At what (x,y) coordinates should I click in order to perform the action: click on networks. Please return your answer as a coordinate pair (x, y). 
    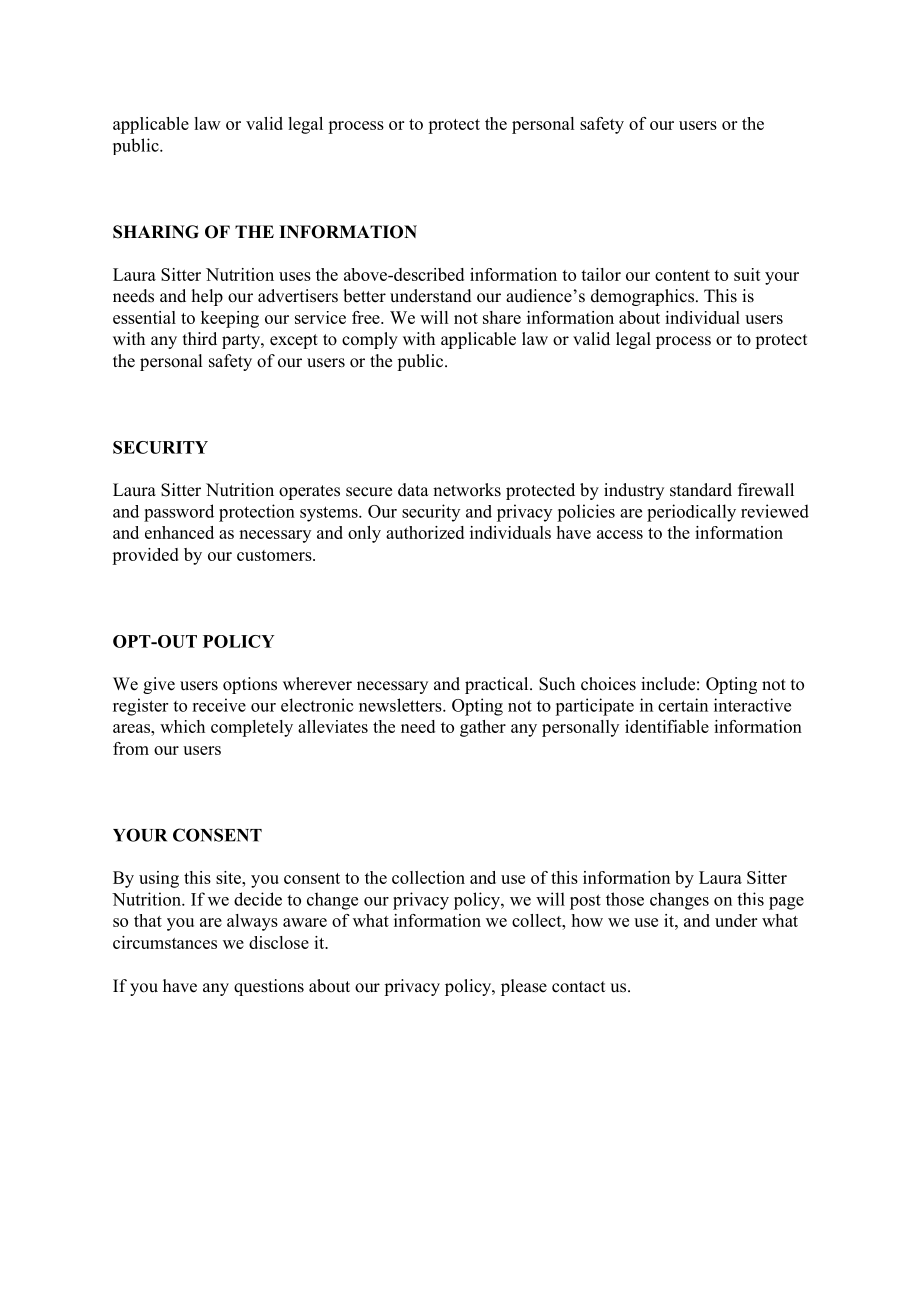
    Looking at the image, I should click on (467, 490).
